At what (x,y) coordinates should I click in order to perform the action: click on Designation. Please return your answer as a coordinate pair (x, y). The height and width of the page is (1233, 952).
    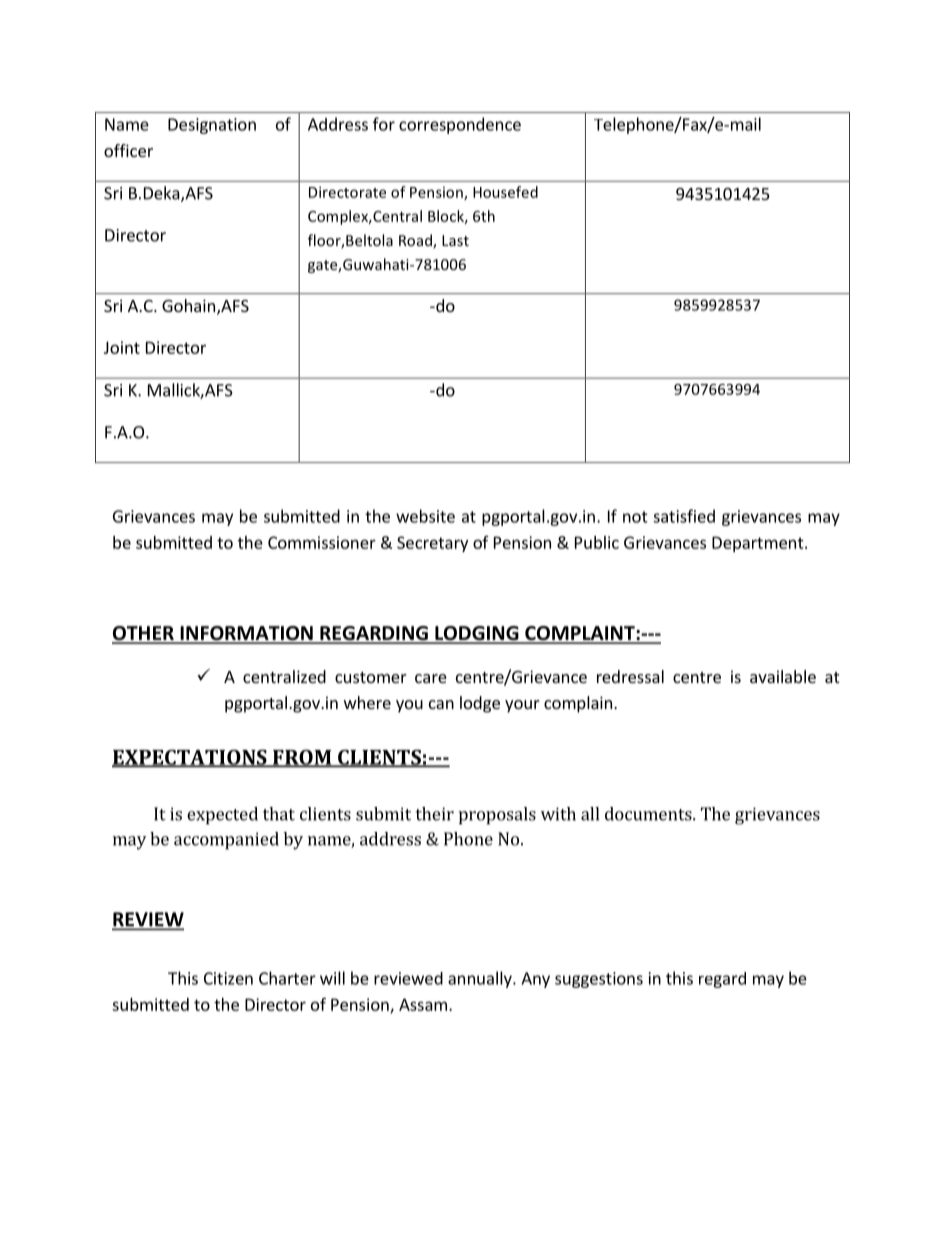
    Looking at the image, I should click on (212, 126).
